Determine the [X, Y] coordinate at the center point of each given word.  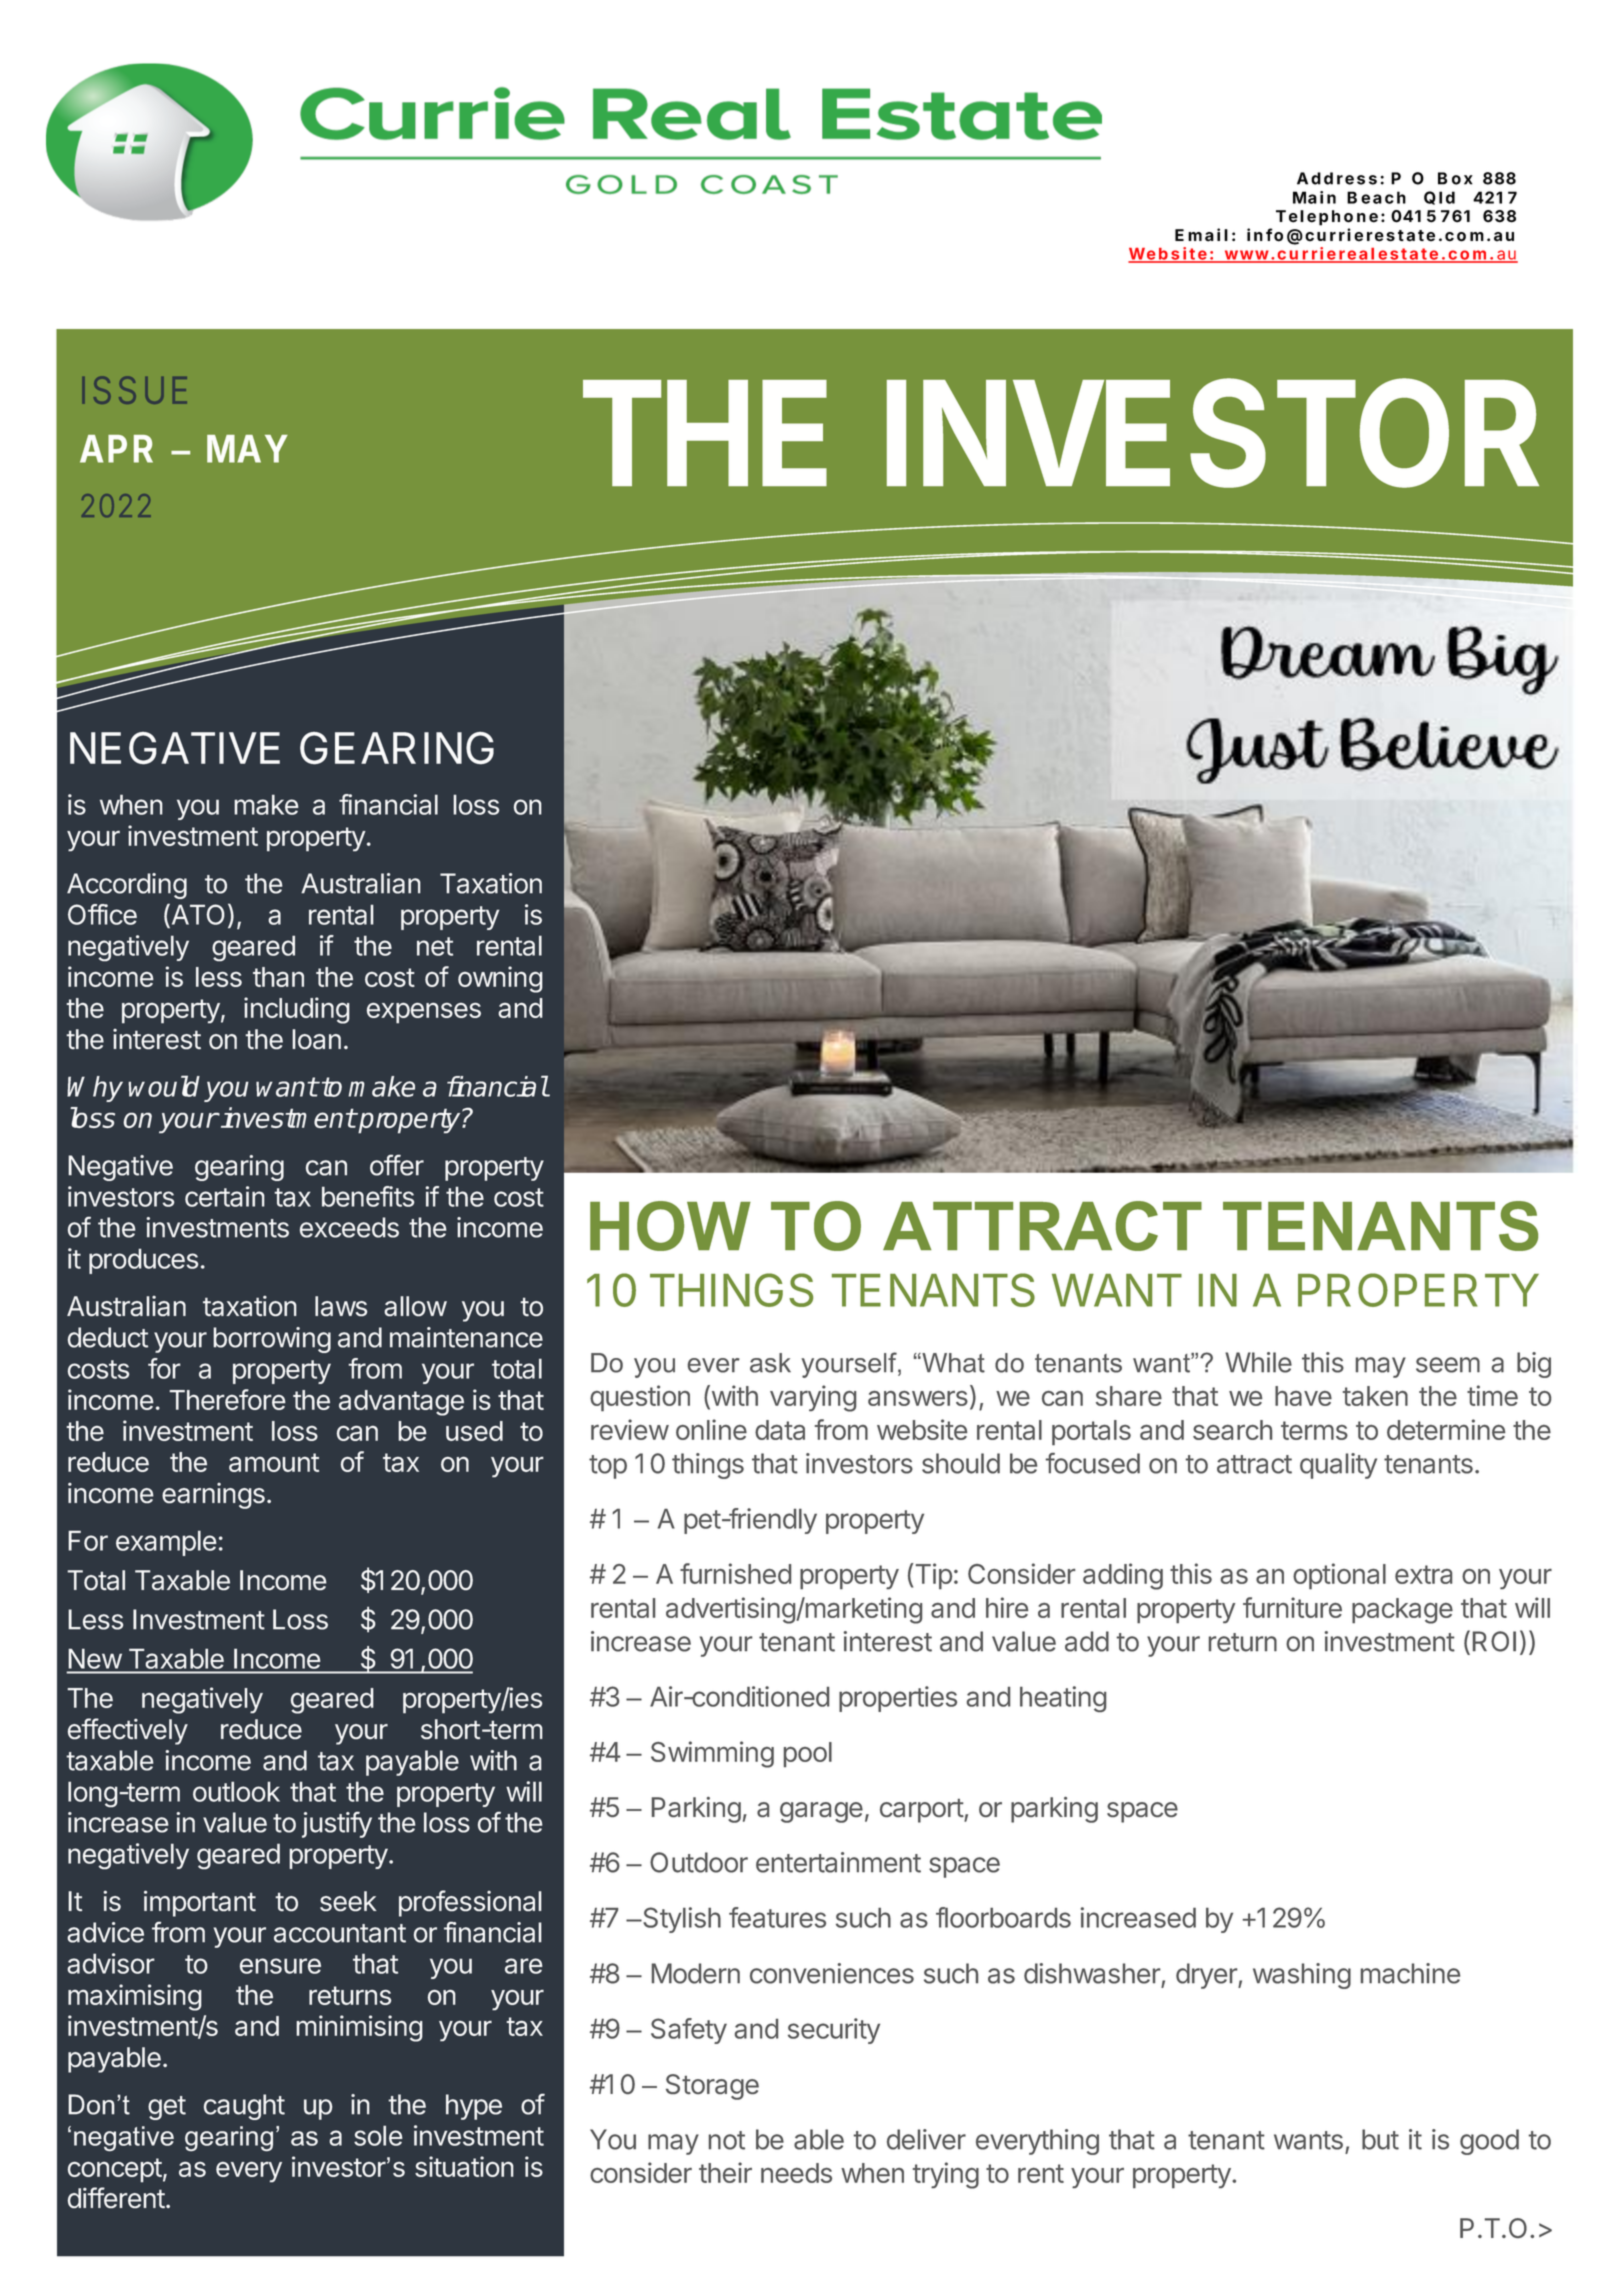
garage [821, 1812]
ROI [1494, 1641]
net [435, 946]
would [164, 1086]
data [780, 1430]
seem [1448, 1365]
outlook [236, 1791]
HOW [670, 1226]
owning [500, 979]
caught [244, 2107]
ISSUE [134, 390]
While [1258, 1362]
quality [1338, 1466]
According [127, 886]
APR [116, 449]
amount [274, 1462]
